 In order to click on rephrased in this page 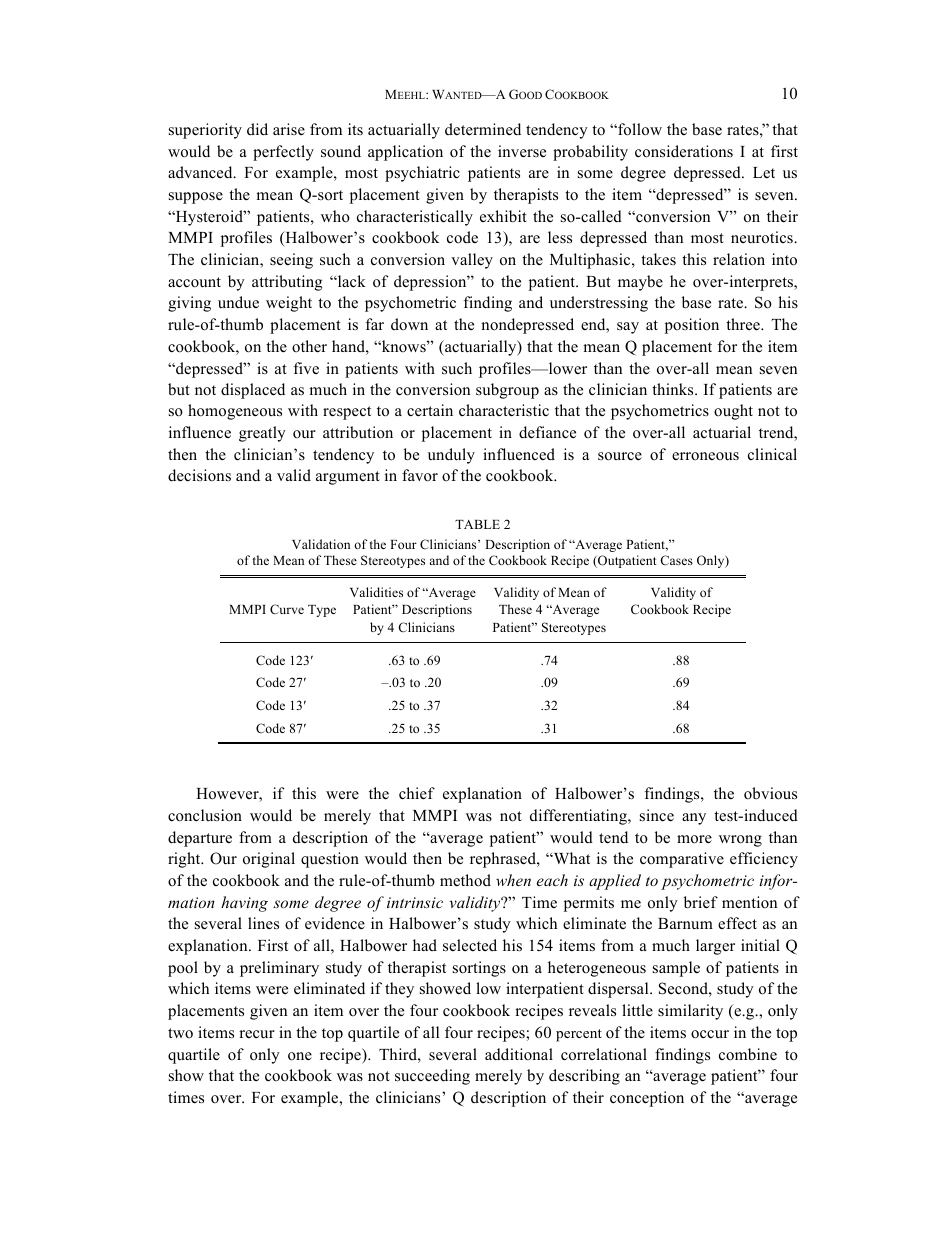, I will do `click(504, 860)`.
